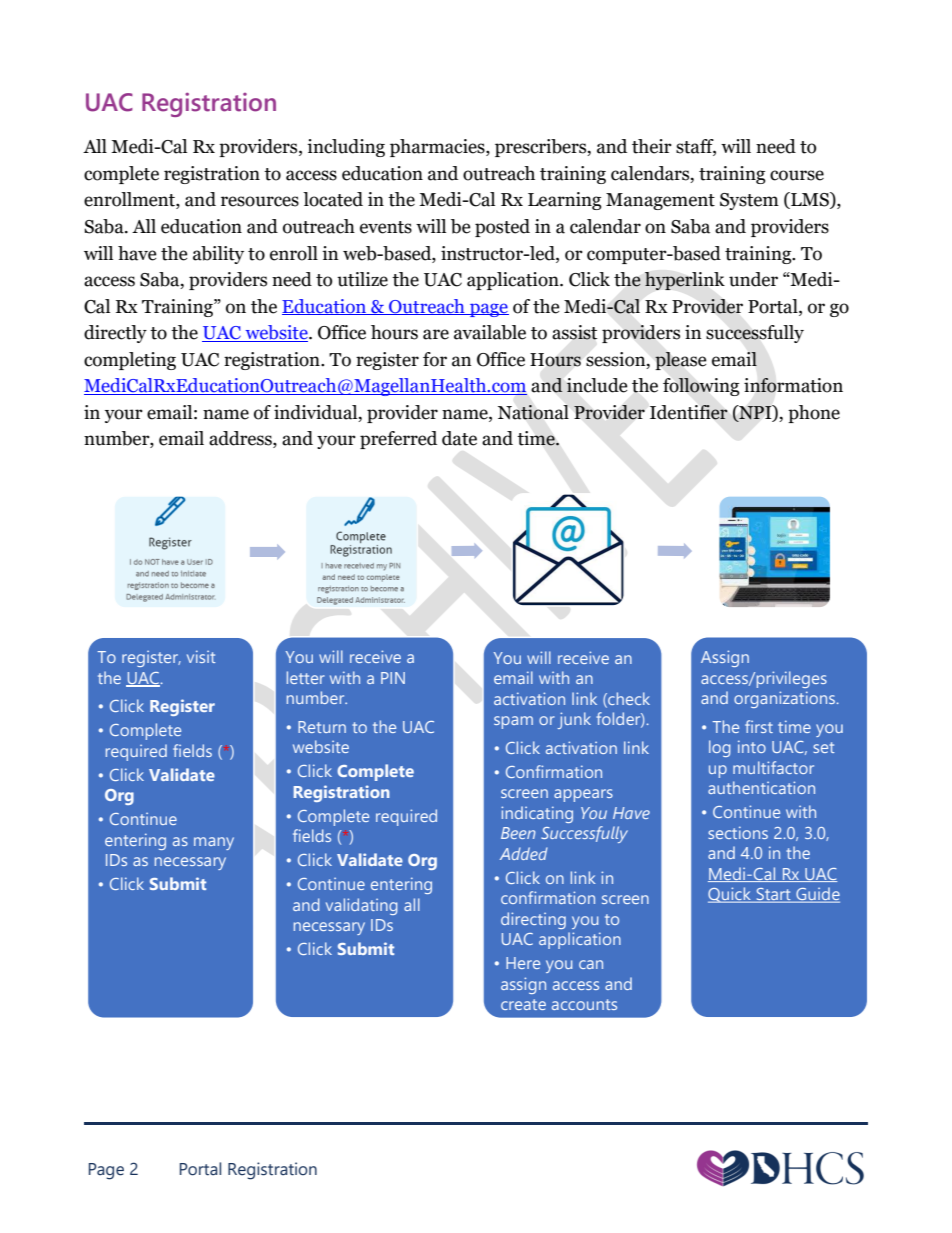 This screenshot has width=952, height=1233. Describe the element at coordinates (784, 699) in the screenshot. I see `organizations` at that location.
